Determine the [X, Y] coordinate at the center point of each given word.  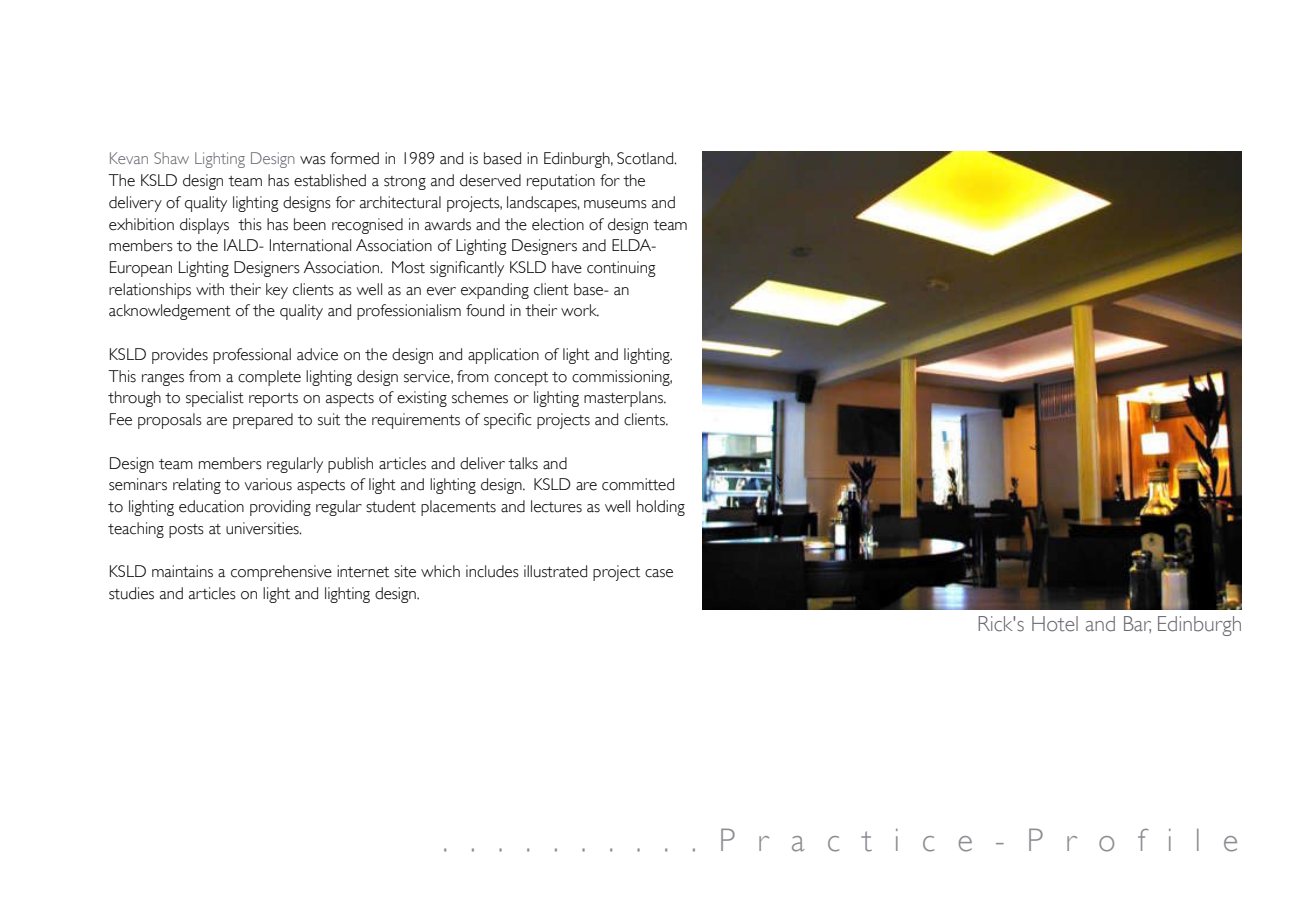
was [313, 160]
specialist [215, 399]
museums [615, 204]
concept [521, 379]
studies [131, 593]
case [659, 573]
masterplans [625, 399]
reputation [561, 182]
